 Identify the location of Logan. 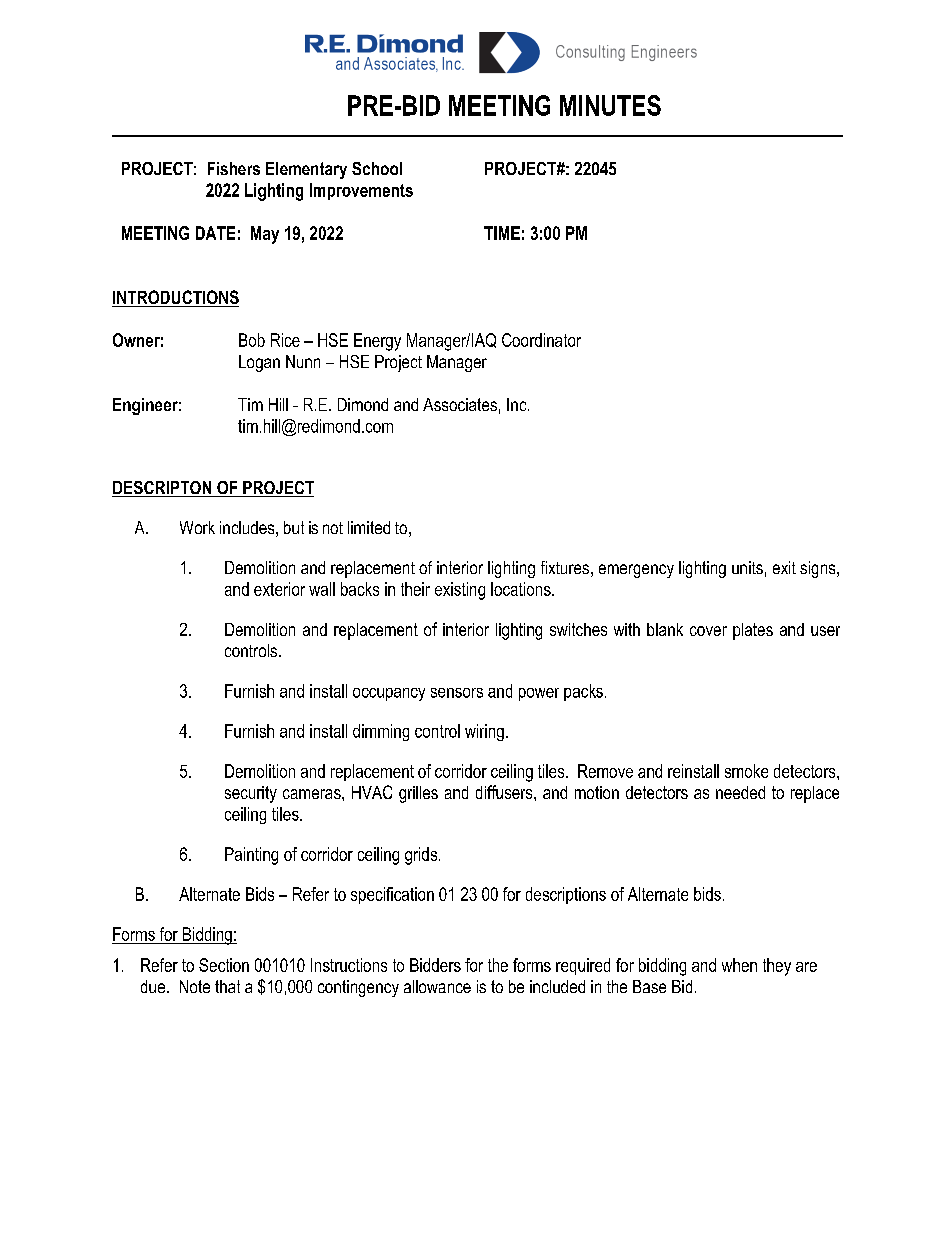
(259, 363).
